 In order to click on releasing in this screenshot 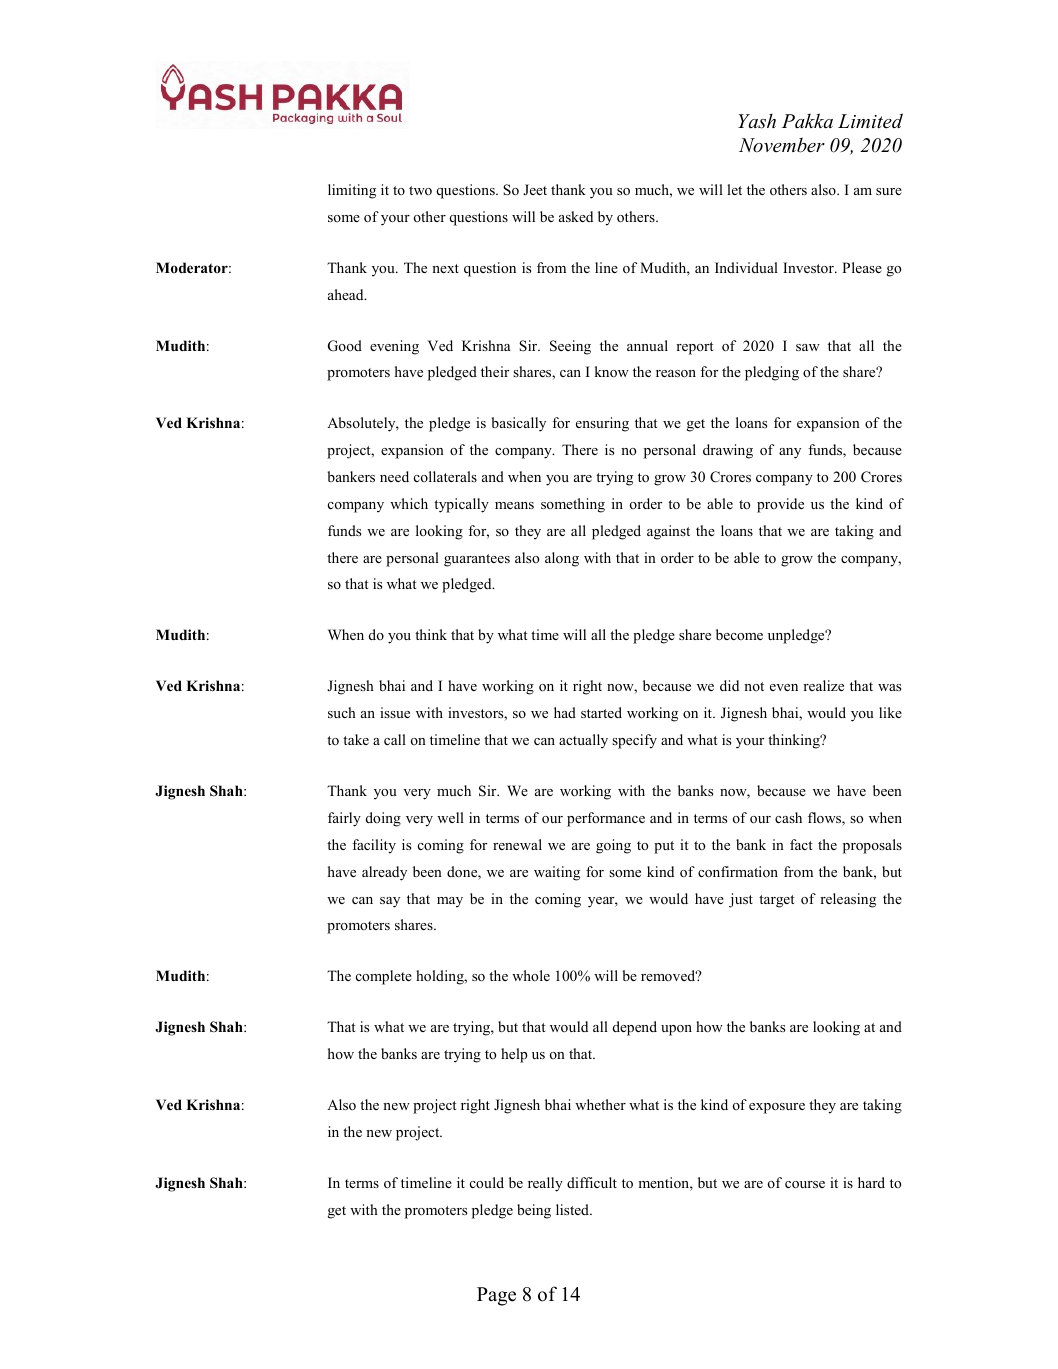, I will do `click(848, 900)`.
